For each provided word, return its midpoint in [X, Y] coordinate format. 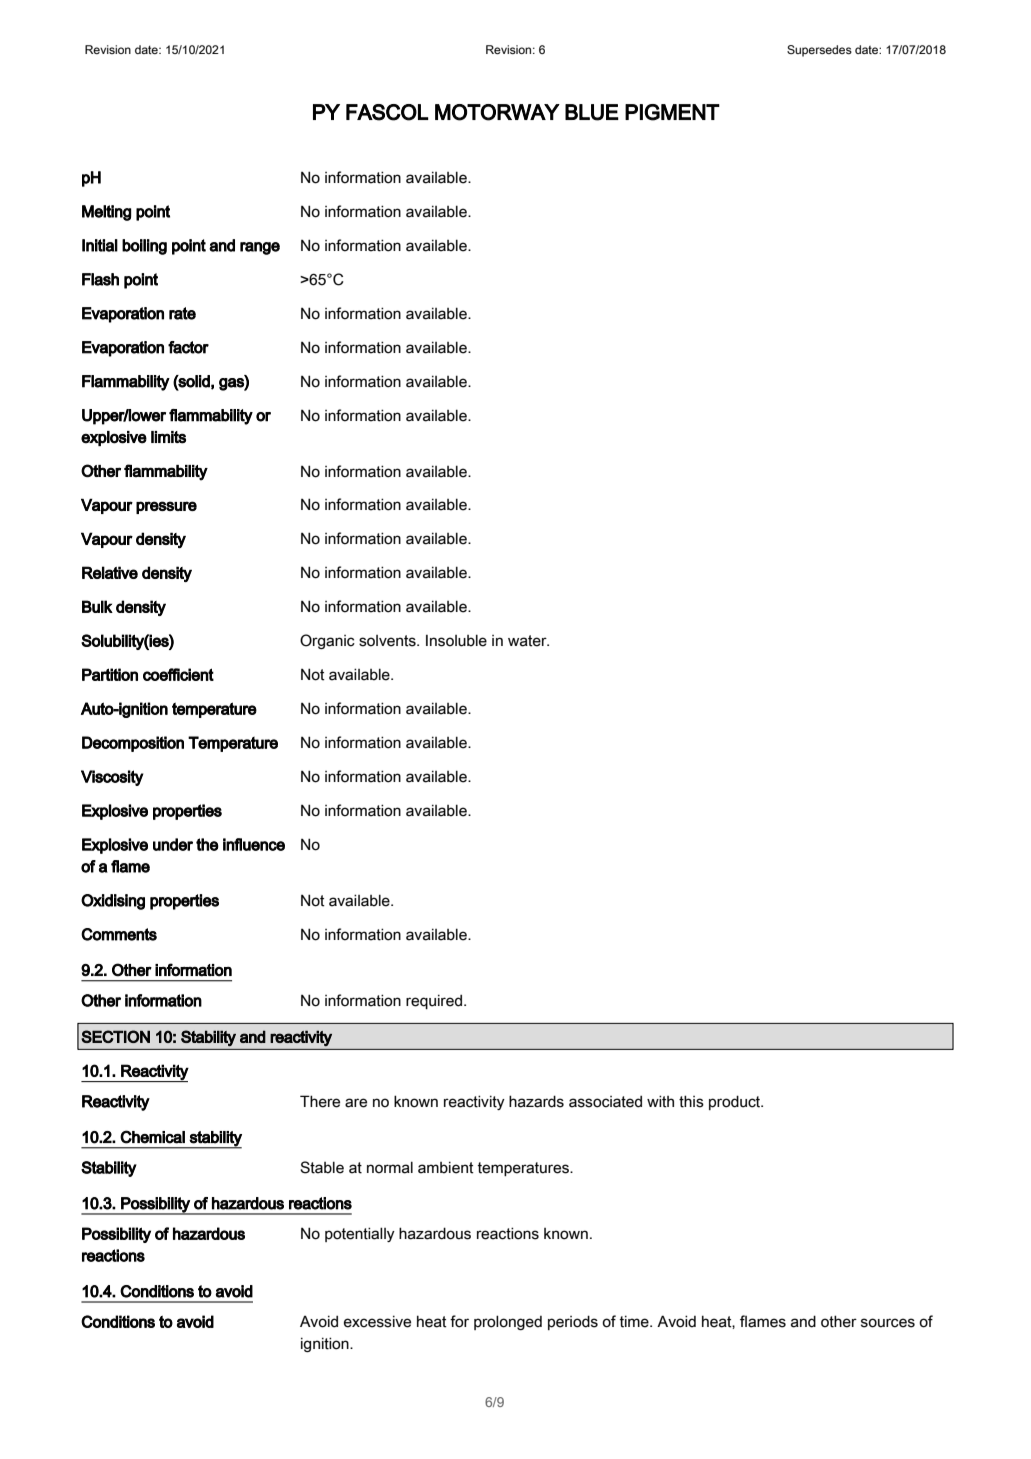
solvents [388, 641]
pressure [166, 507]
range [260, 248]
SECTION [115, 1036]
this [691, 1101]
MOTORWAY [497, 112]
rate [182, 313]
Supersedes [819, 51]
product [736, 1102]
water [528, 641]
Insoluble [456, 640]
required [434, 1001]
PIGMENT [672, 112]
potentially [360, 1234]
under [173, 844]
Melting [106, 213]
